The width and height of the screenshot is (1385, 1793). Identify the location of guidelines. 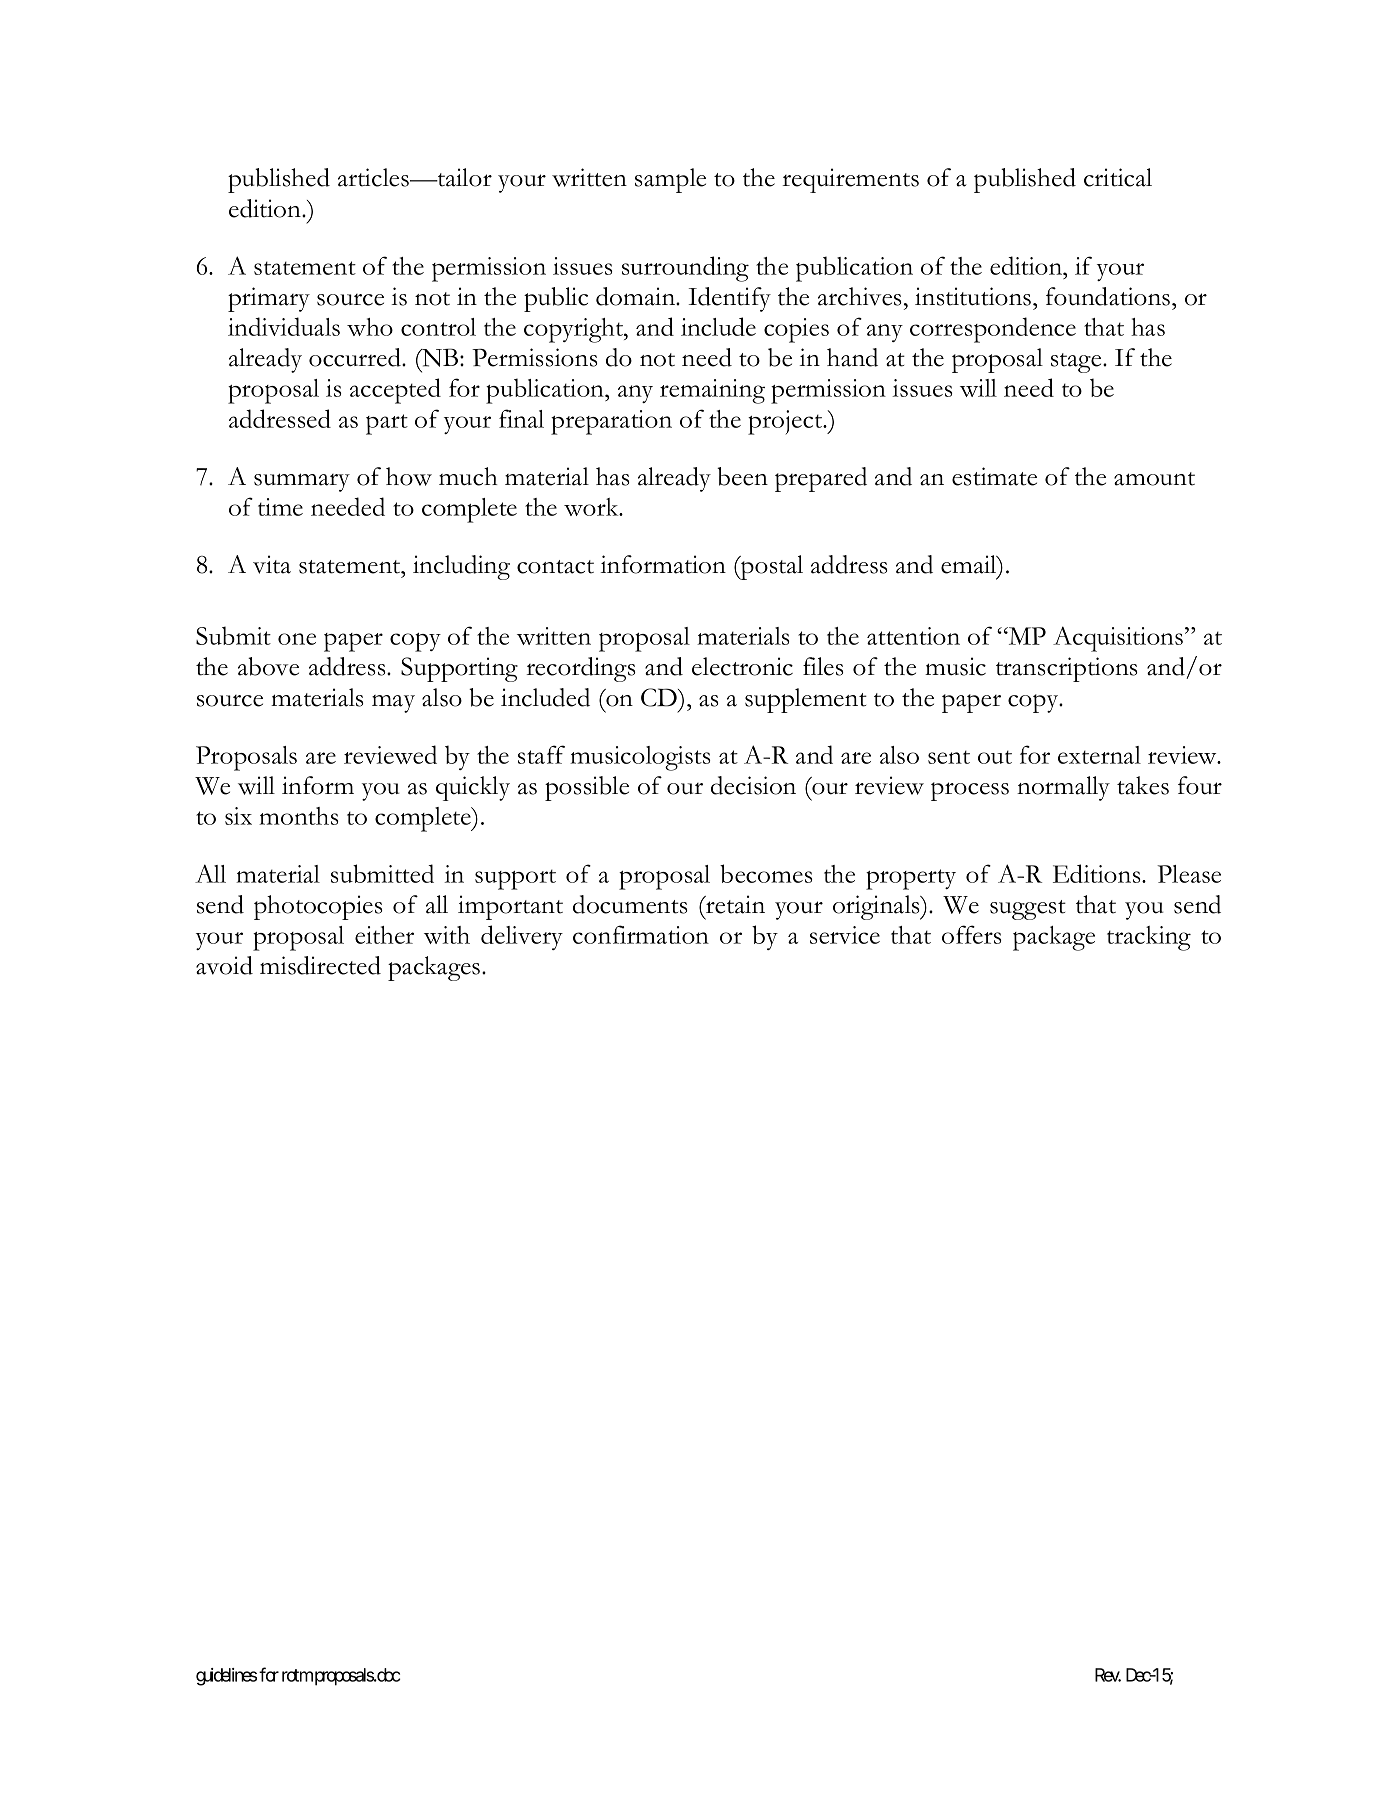
(226, 1677).
